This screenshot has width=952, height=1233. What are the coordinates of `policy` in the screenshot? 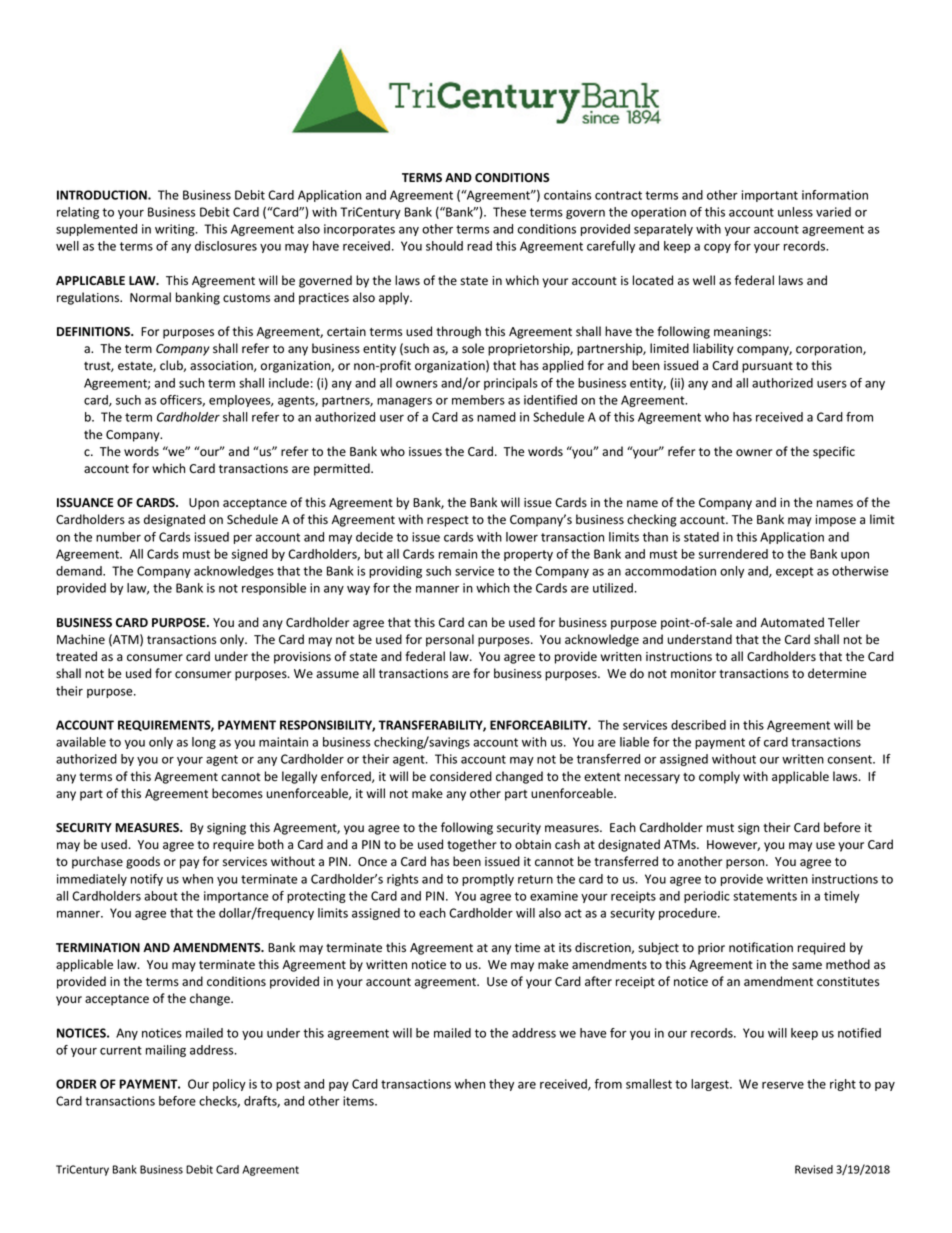 It's located at (229, 1085).
